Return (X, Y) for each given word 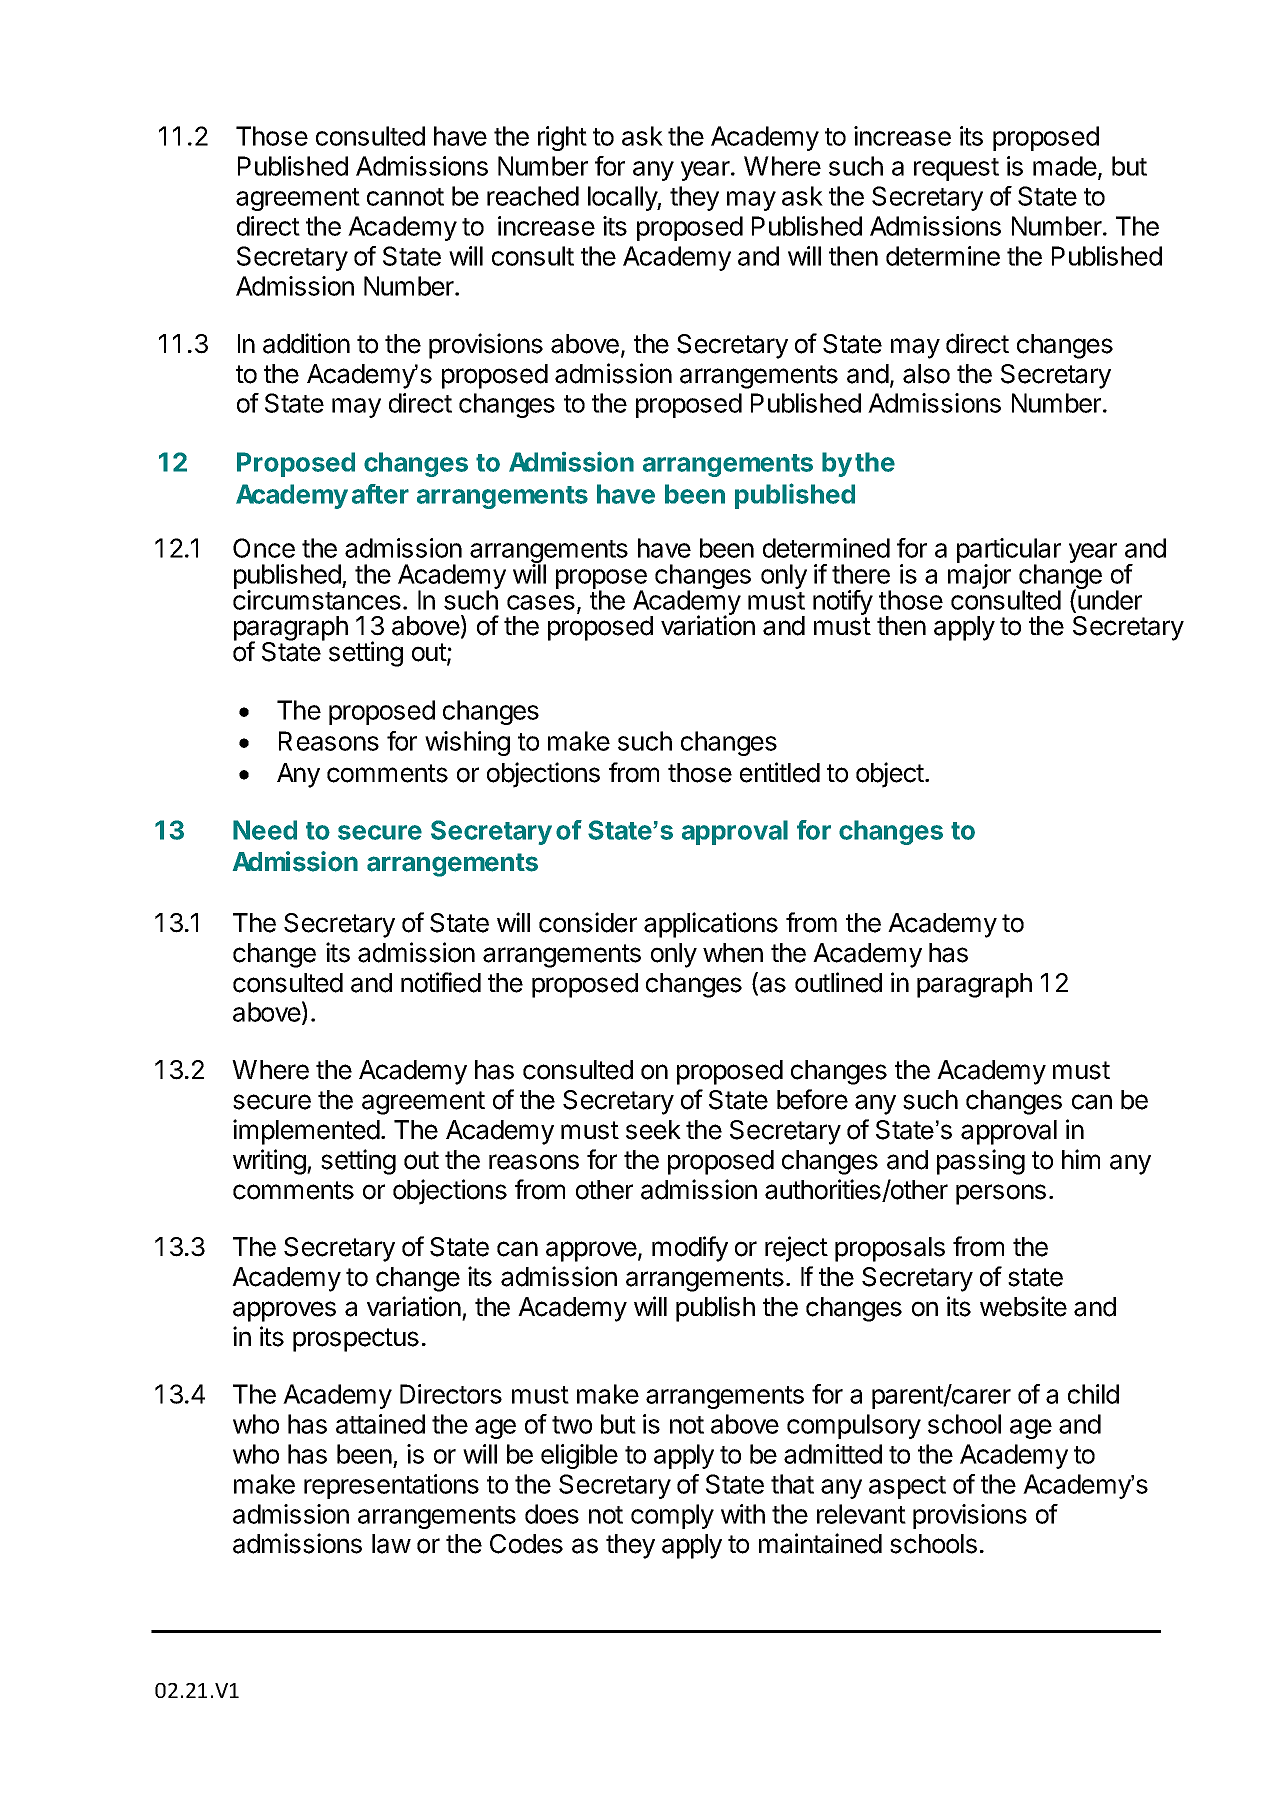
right (562, 138)
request (956, 169)
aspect (907, 1487)
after (380, 494)
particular (1009, 552)
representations (391, 1486)
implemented (306, 1132)
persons (1001, 1194)
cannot (405, 197)
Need (265, 830)
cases (541, 602)
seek (653, 1130)
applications (711, 925)
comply (672, 1516)
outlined (838, 982)
